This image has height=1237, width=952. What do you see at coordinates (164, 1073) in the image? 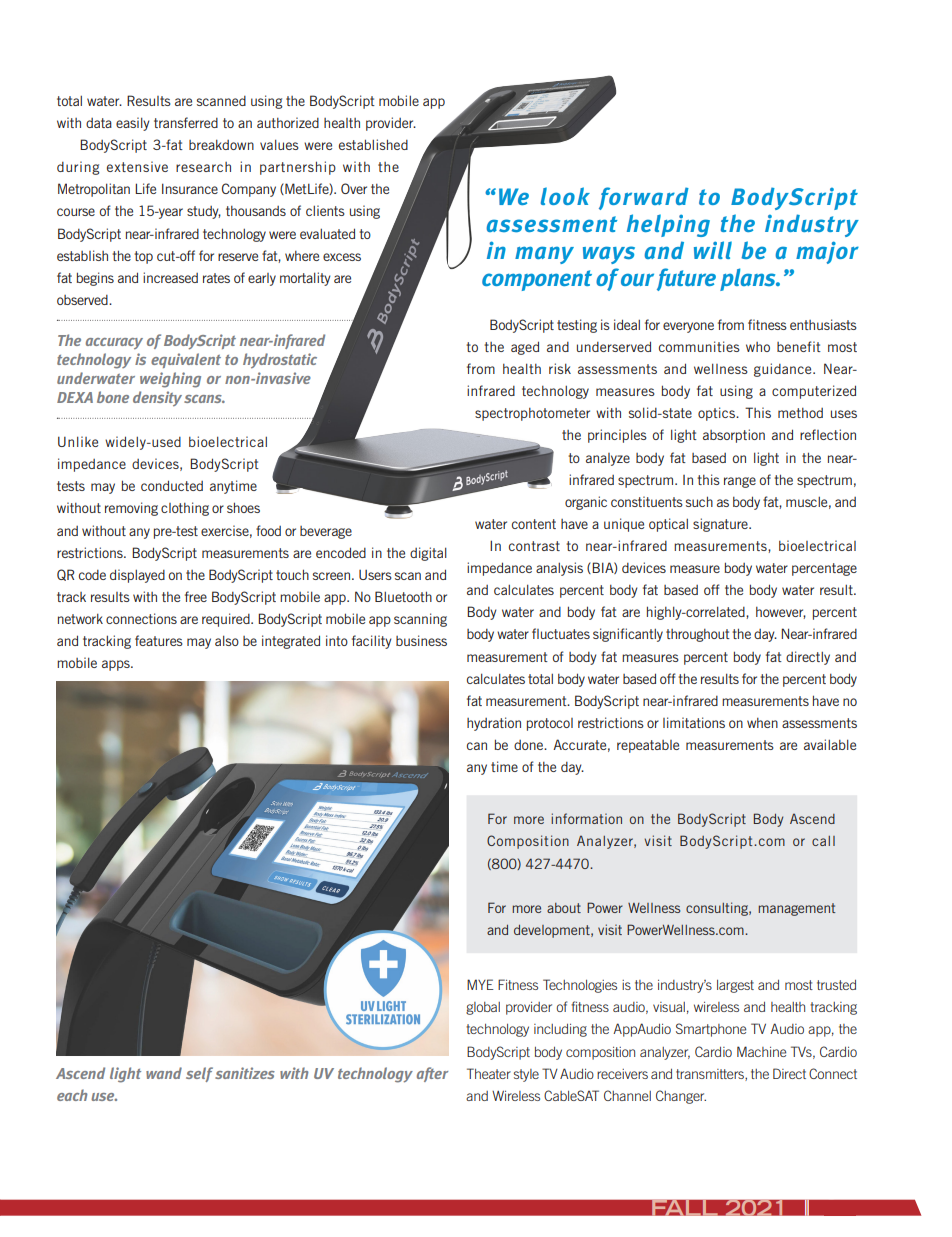
I see `wand` at bounding box center [164, 1073].
